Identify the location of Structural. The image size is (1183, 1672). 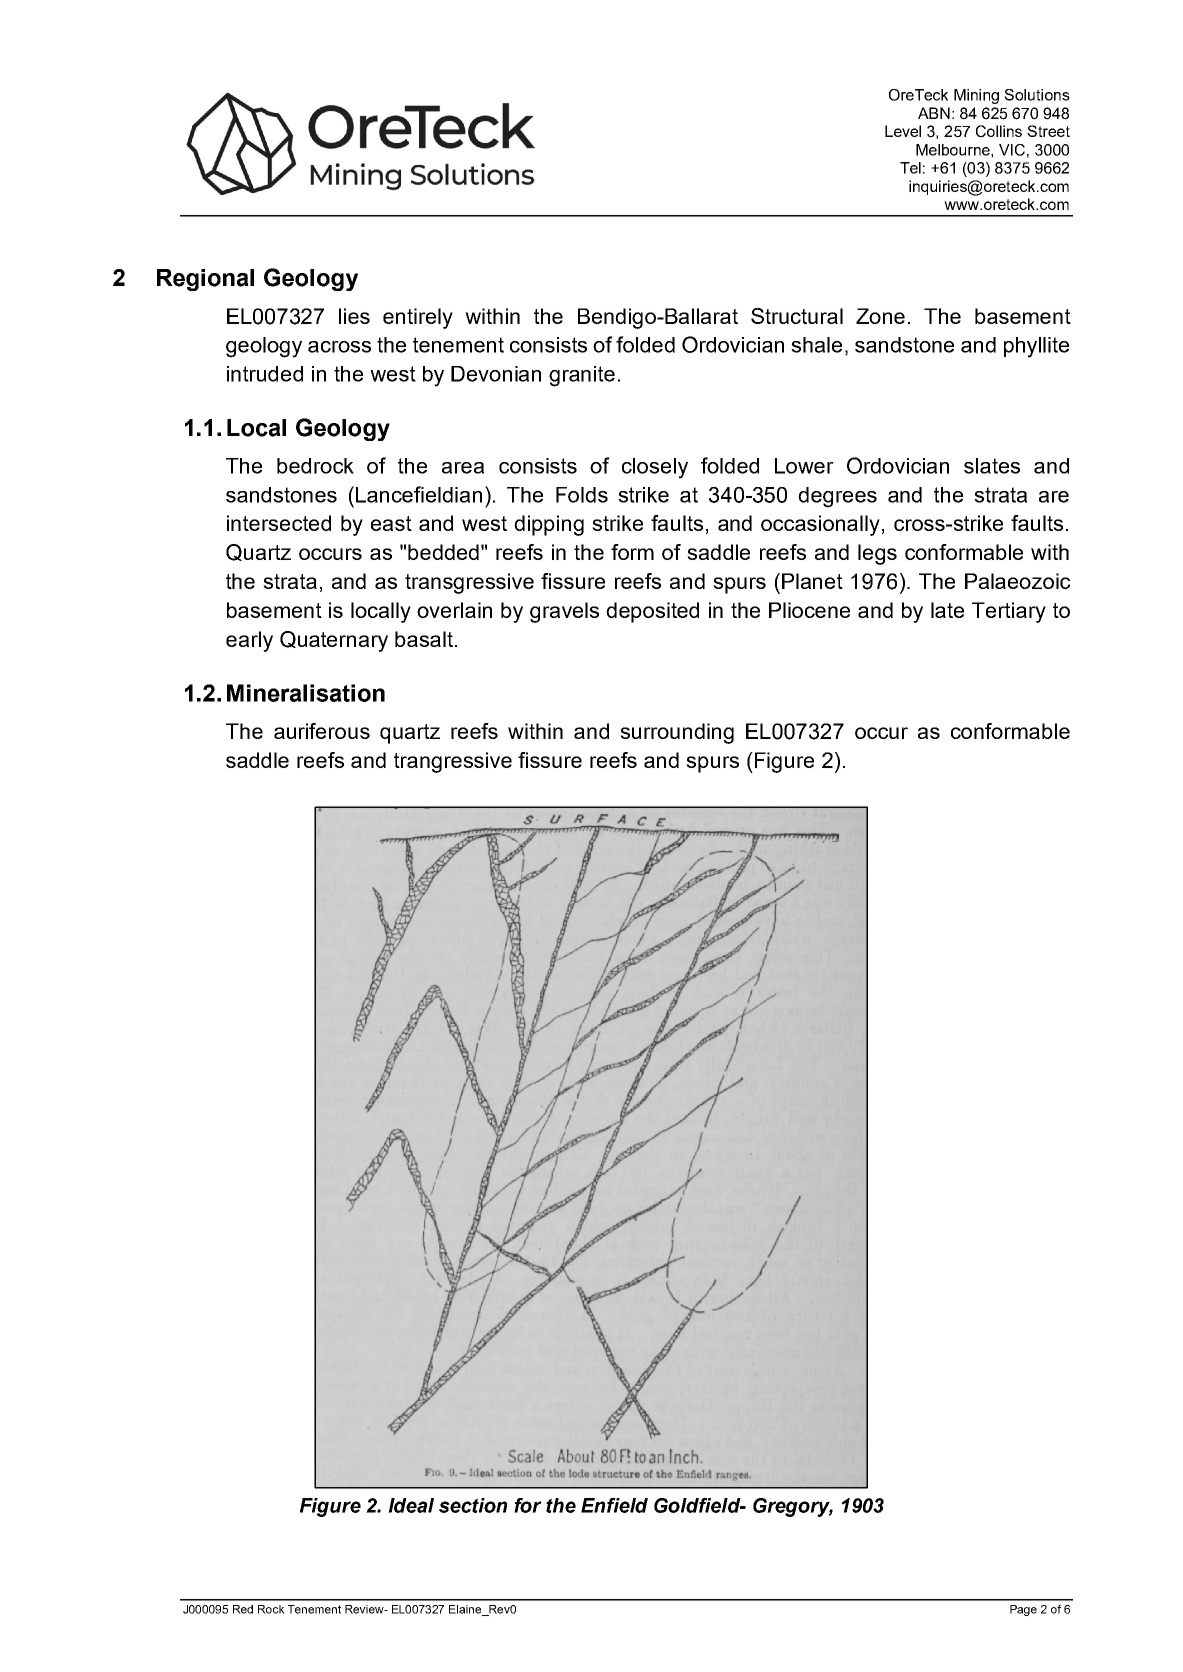
(797, 316).
